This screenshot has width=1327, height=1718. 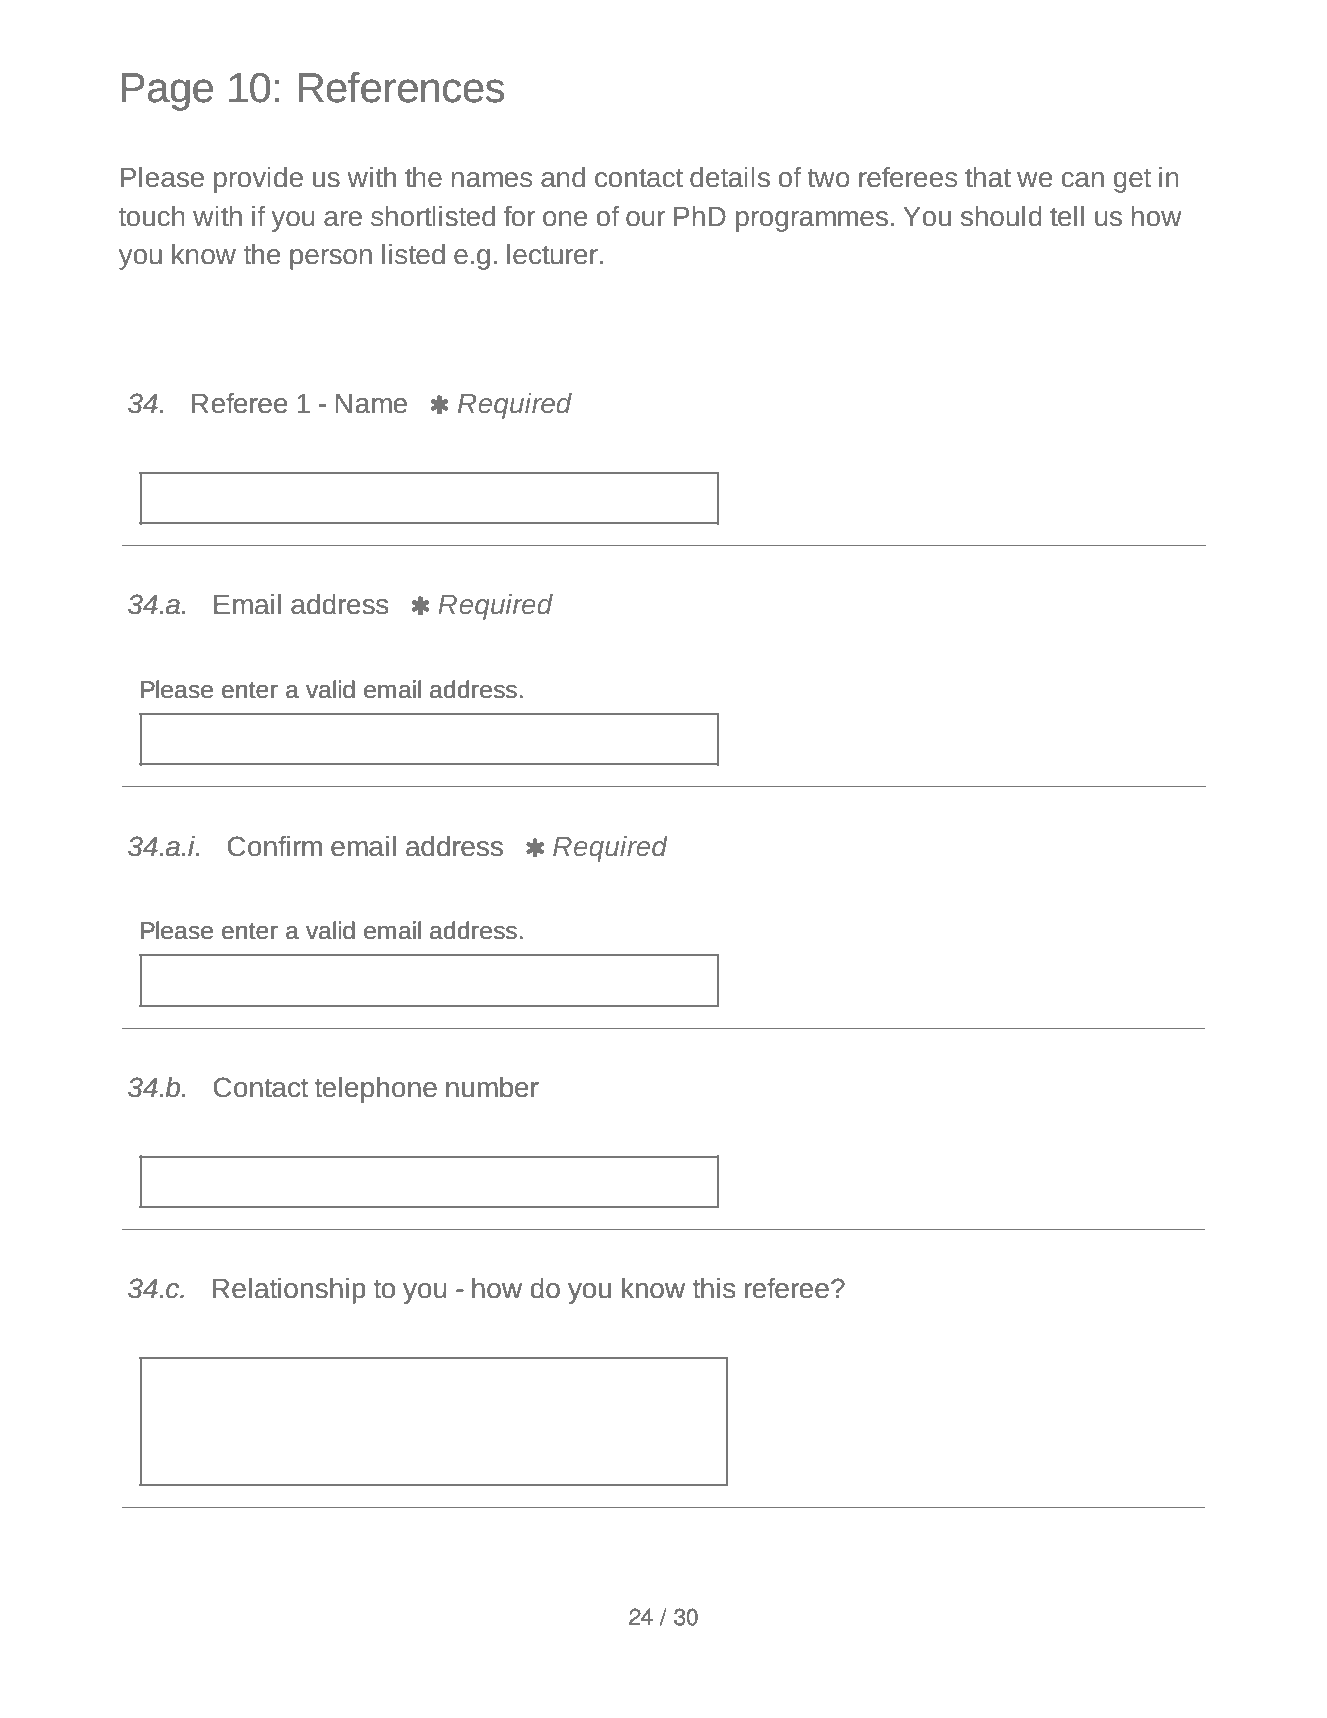 I want to click on person, so click(x=331, y=259).
